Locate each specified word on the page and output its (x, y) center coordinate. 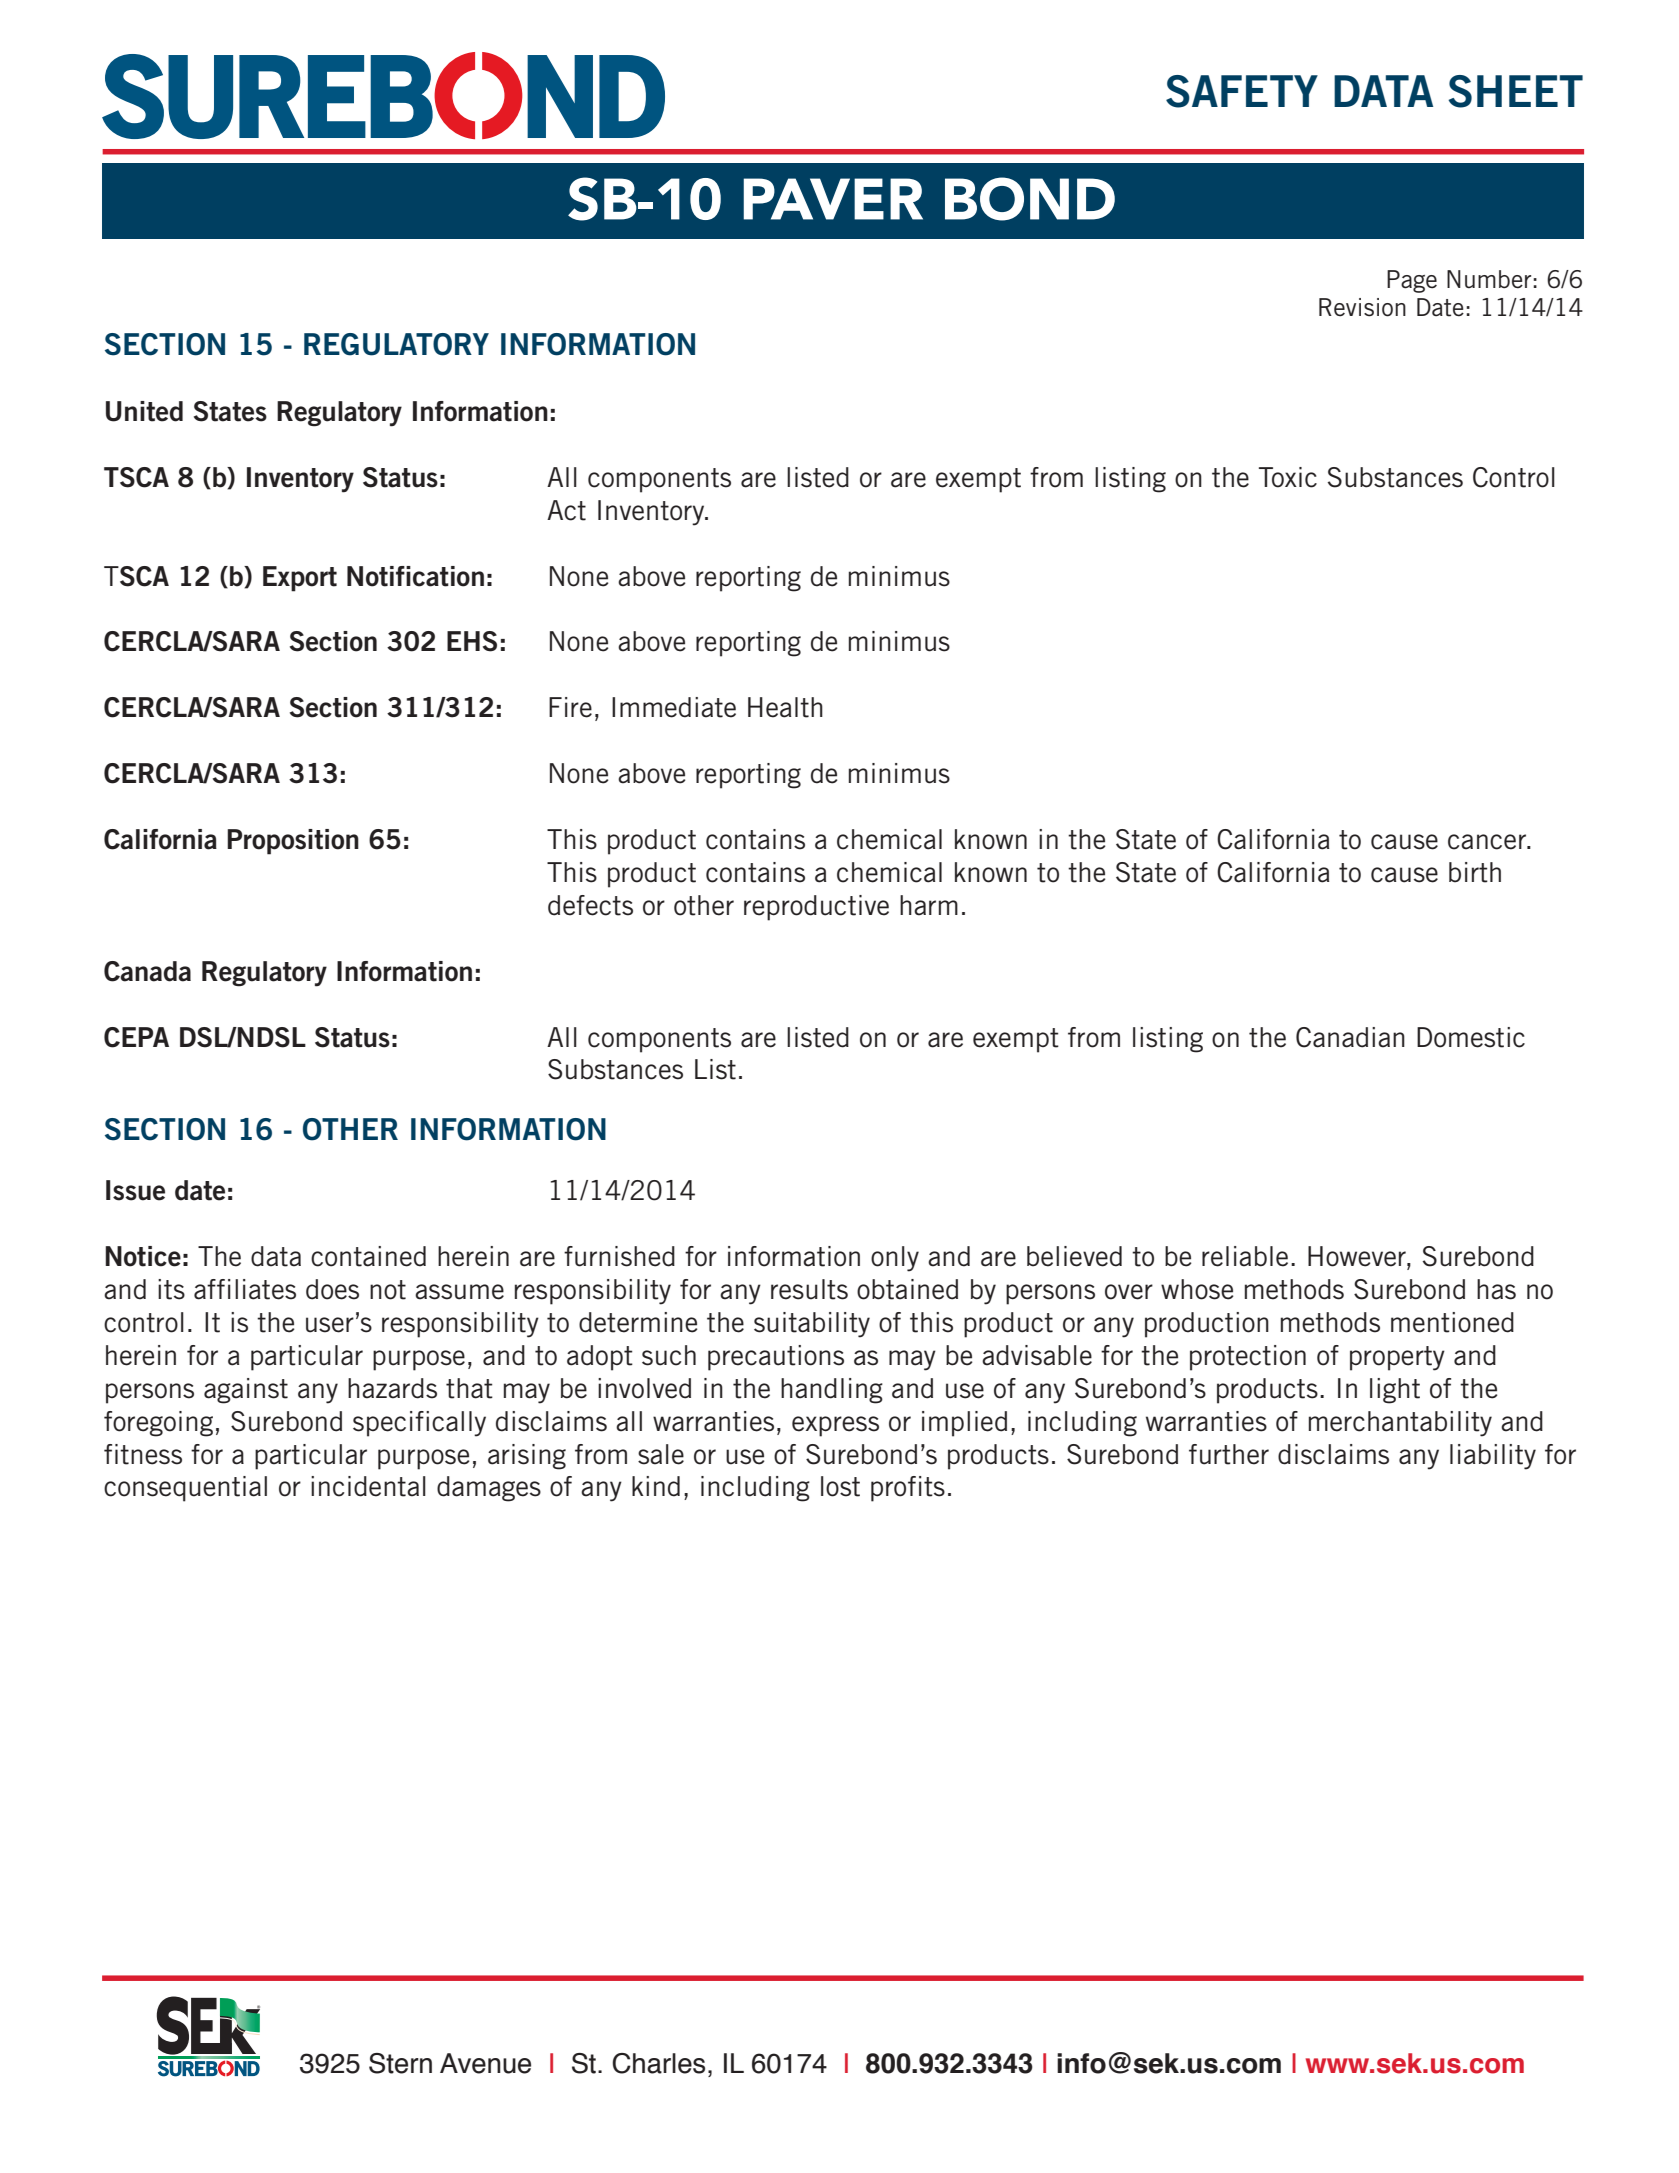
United (144, 411)
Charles (658, 2063)
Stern (400, 2063)
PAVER (833, 199)
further (1229, 1454)
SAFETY (1242, 91)
